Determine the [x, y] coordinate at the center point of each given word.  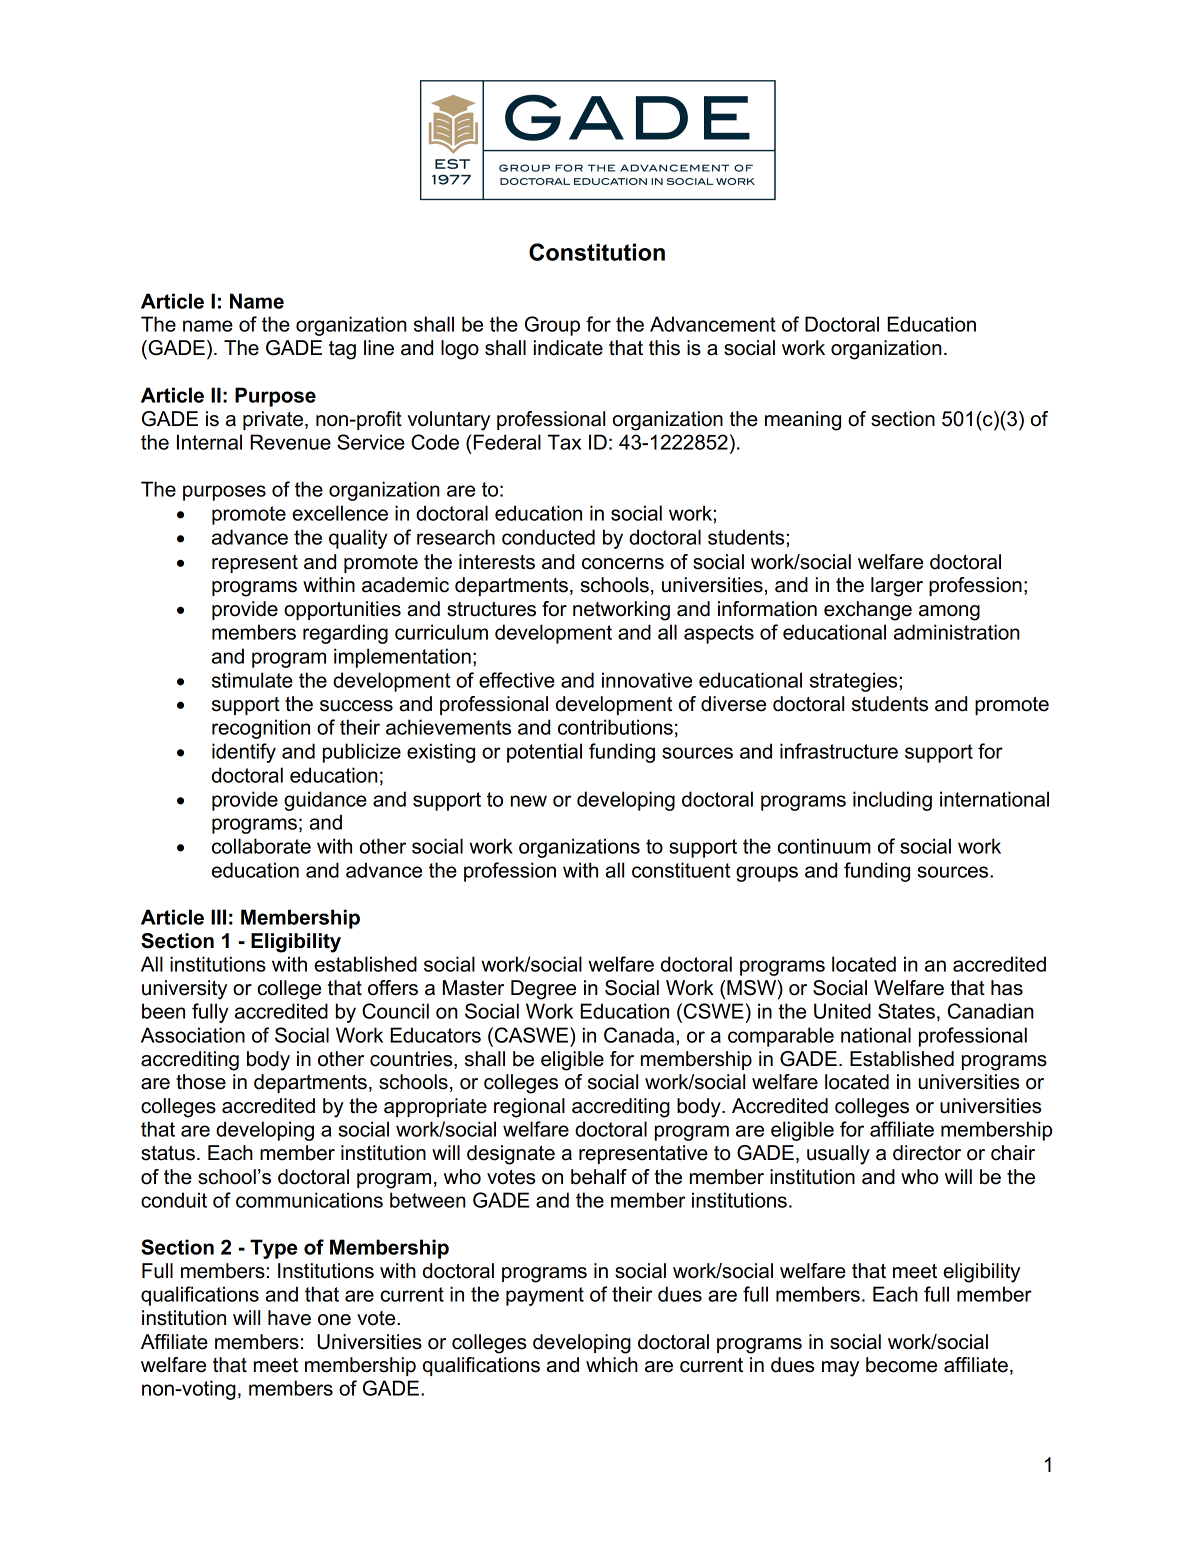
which [612, 1365]
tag [342, 350]
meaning [803, 421]
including [892, 801]
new [529, 801]
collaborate [261, 846]
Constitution [597, 252]
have [289, 1318]
